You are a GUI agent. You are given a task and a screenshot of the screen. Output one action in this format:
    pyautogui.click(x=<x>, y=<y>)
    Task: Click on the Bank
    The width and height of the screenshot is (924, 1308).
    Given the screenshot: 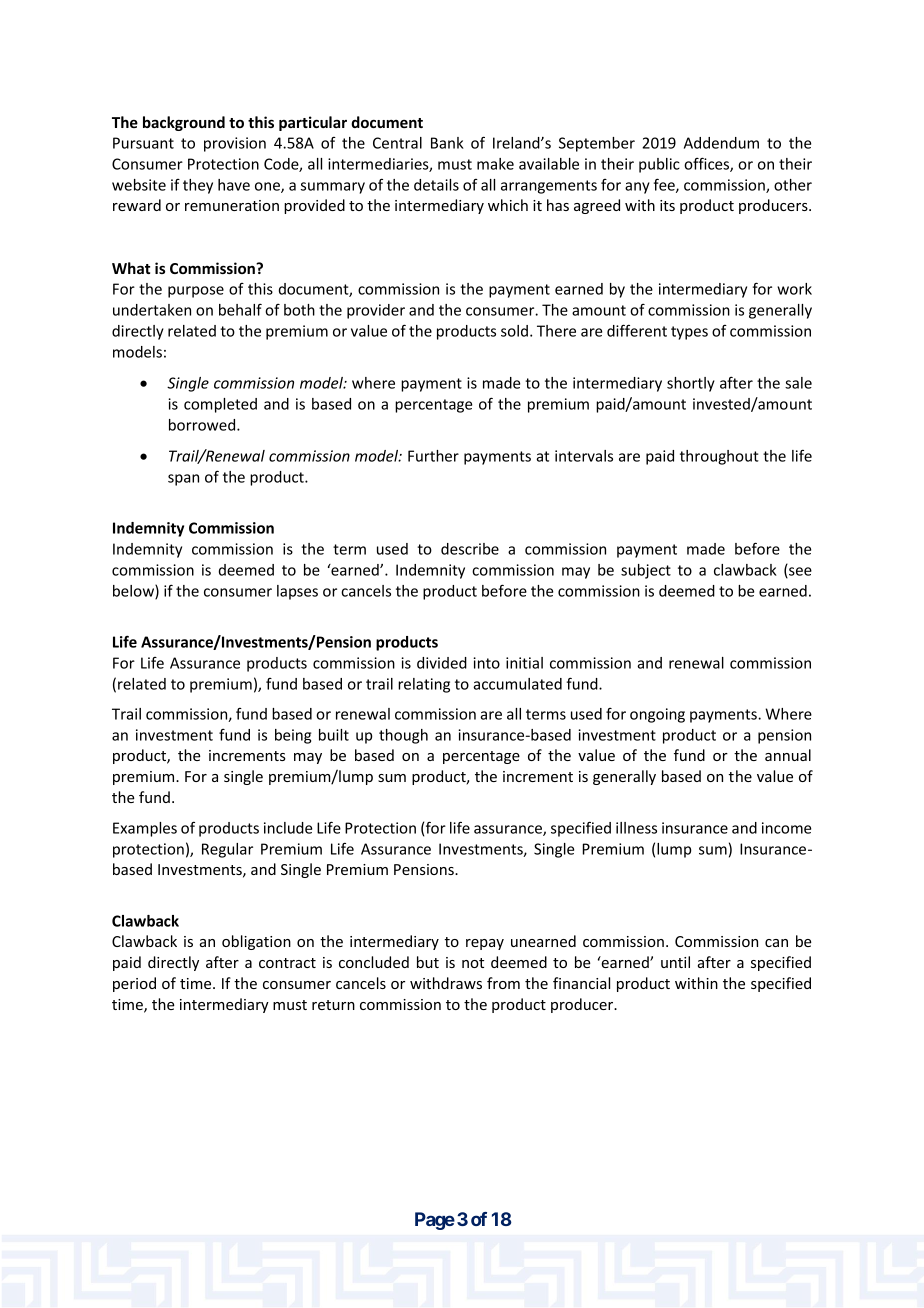 What is the action you would take?
    pyautogui.click(x=447, y=143)
